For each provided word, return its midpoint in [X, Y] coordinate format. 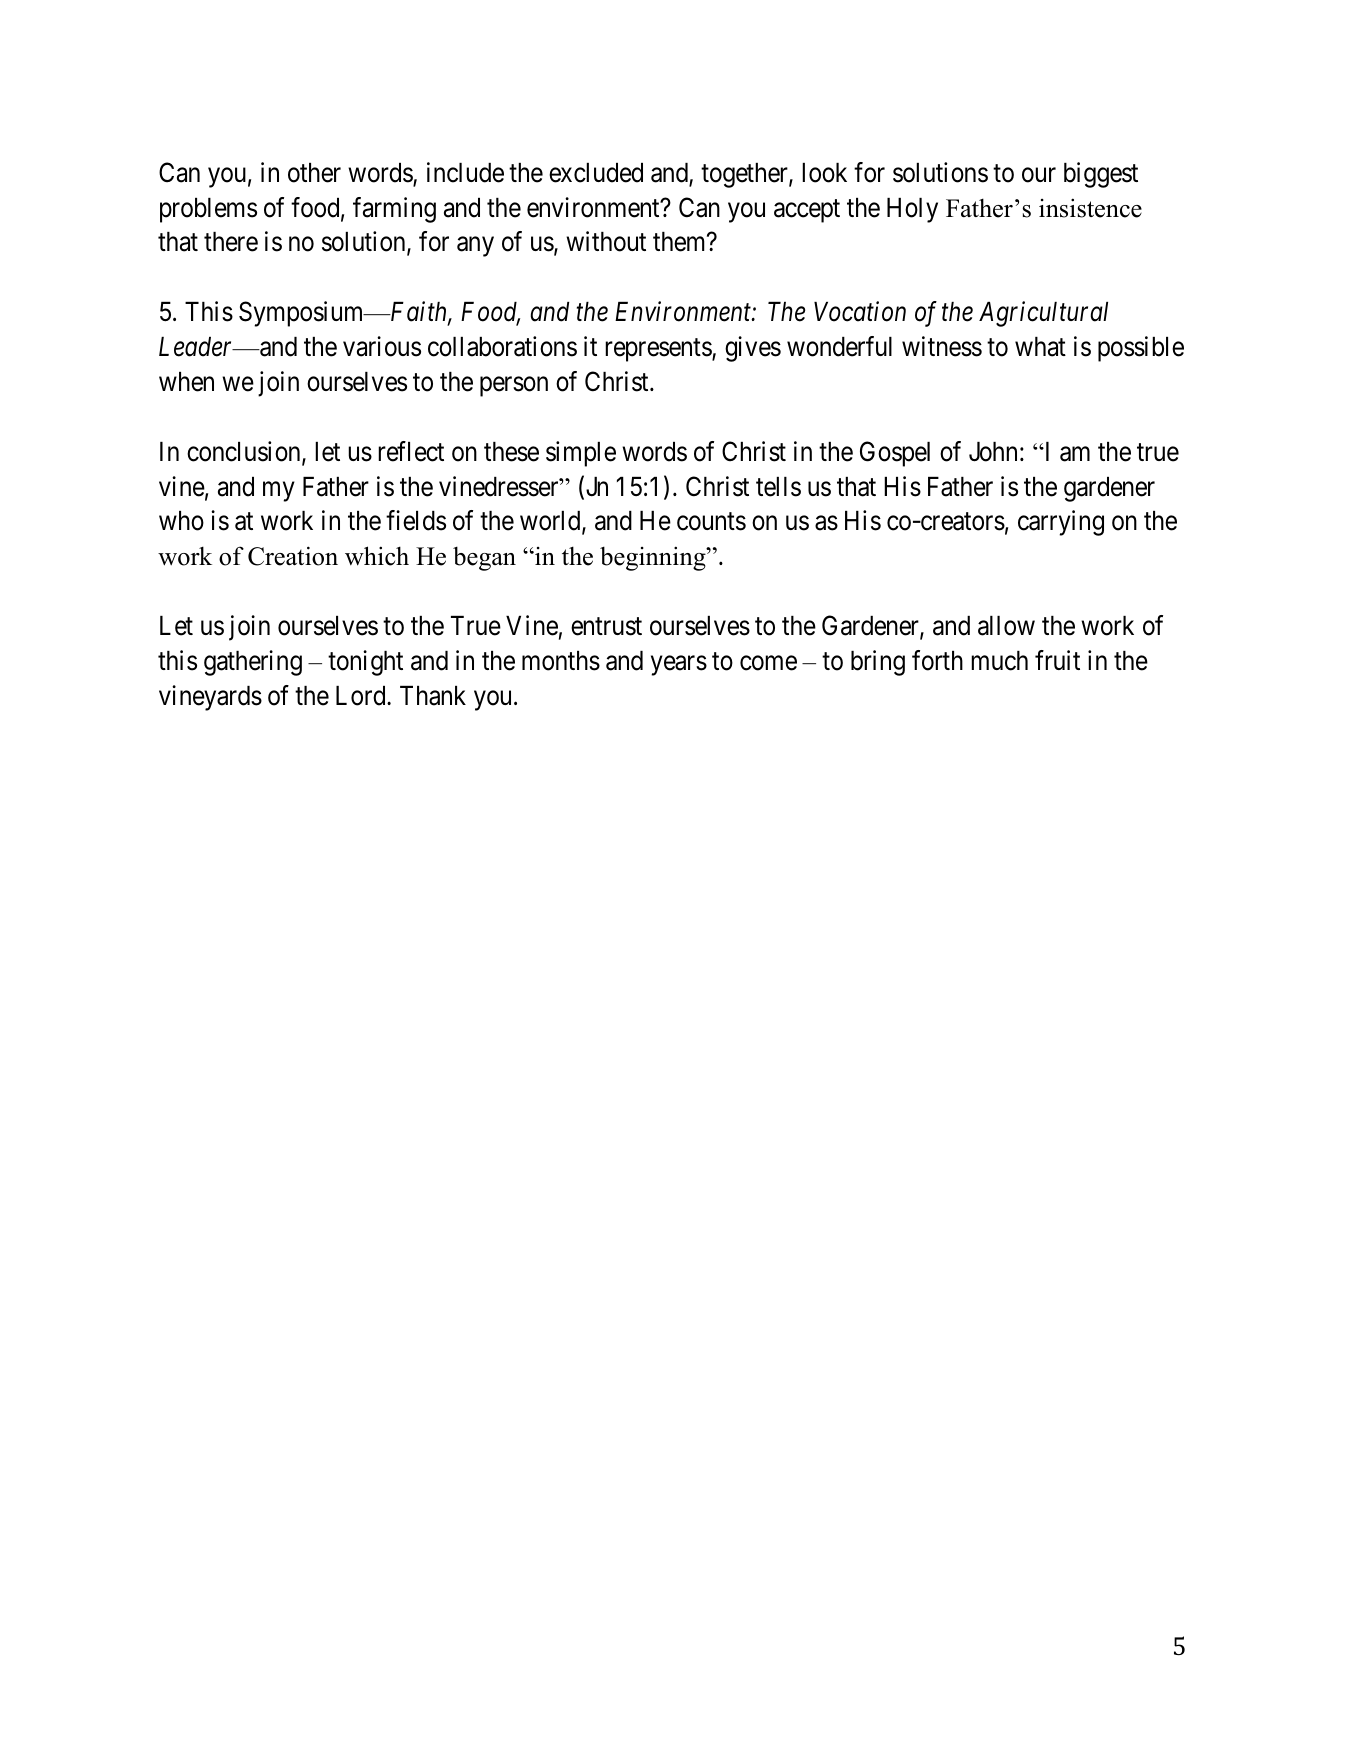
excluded [596, 173]
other [314, 173]
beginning [654, 558]
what [1040, 347]
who [181, 521]
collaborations [502, 346]
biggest [1101, 175]
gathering [253, 663]
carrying [1061, 523]
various [382, 346]
